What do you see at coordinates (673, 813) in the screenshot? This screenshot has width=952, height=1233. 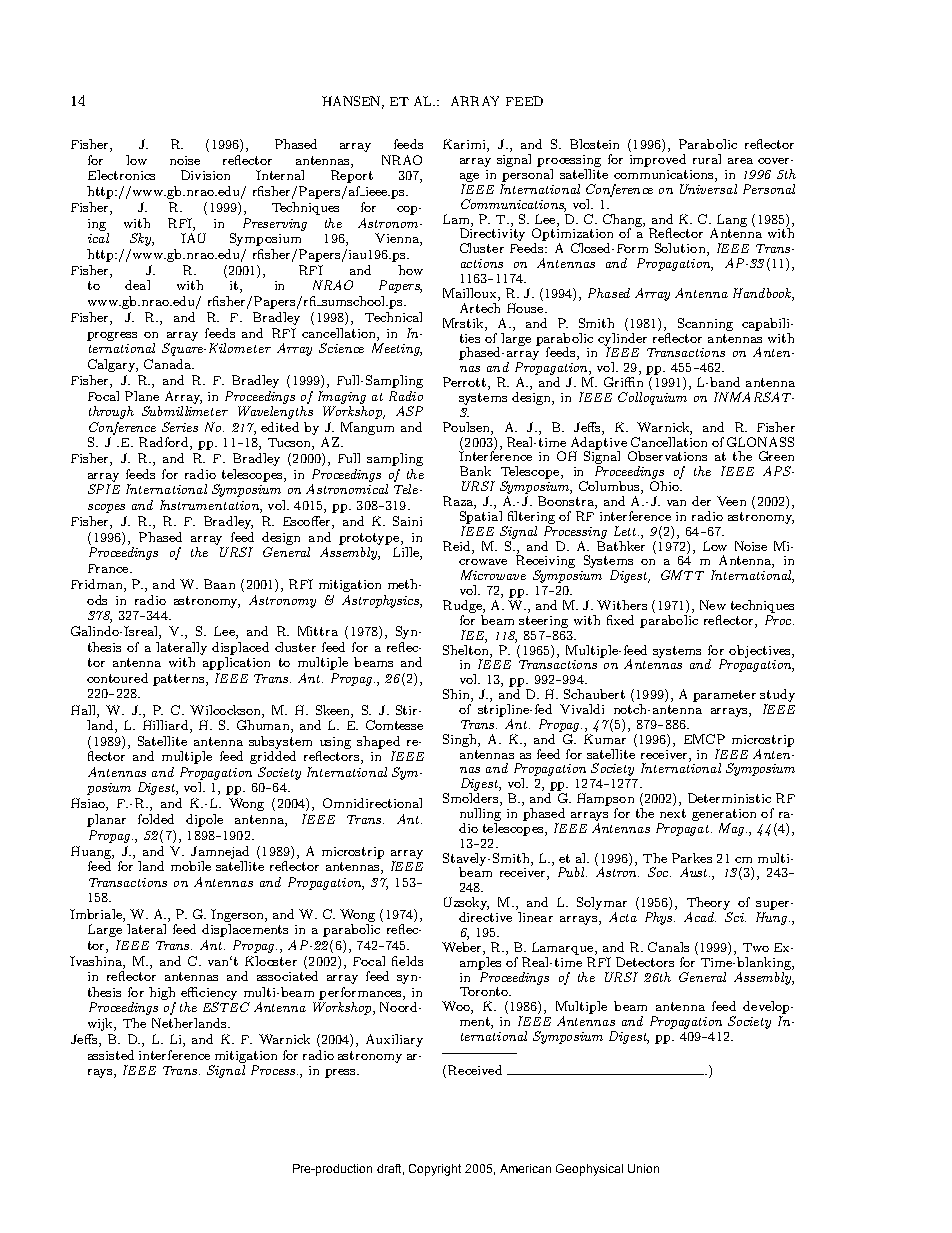 I see `next` at bounding box center [673, 813].
